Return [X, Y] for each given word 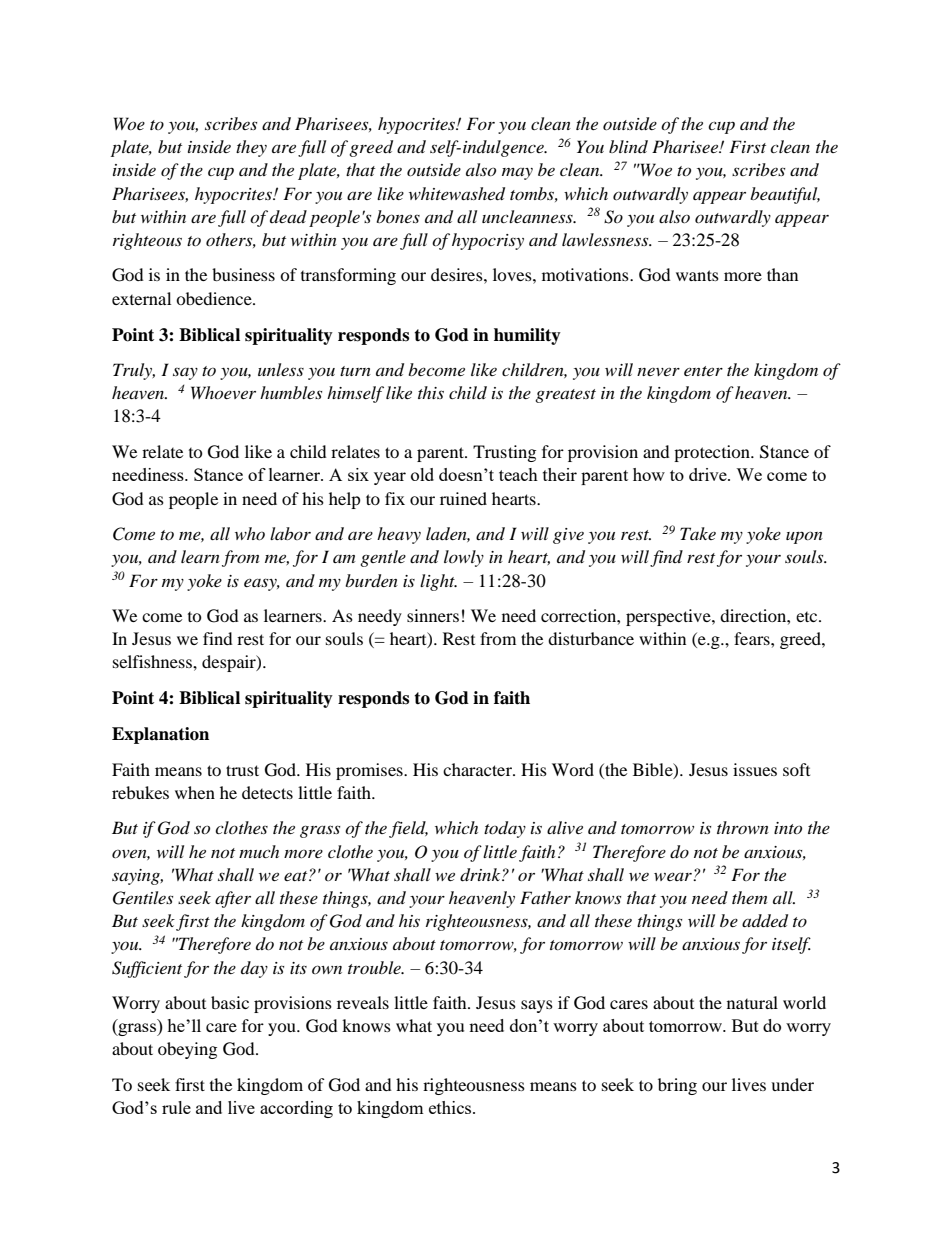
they [251, 148]
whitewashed [457, 194]
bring [677, 1086]
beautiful [785, 195]
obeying [187, 1050]
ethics [451, 1107]
